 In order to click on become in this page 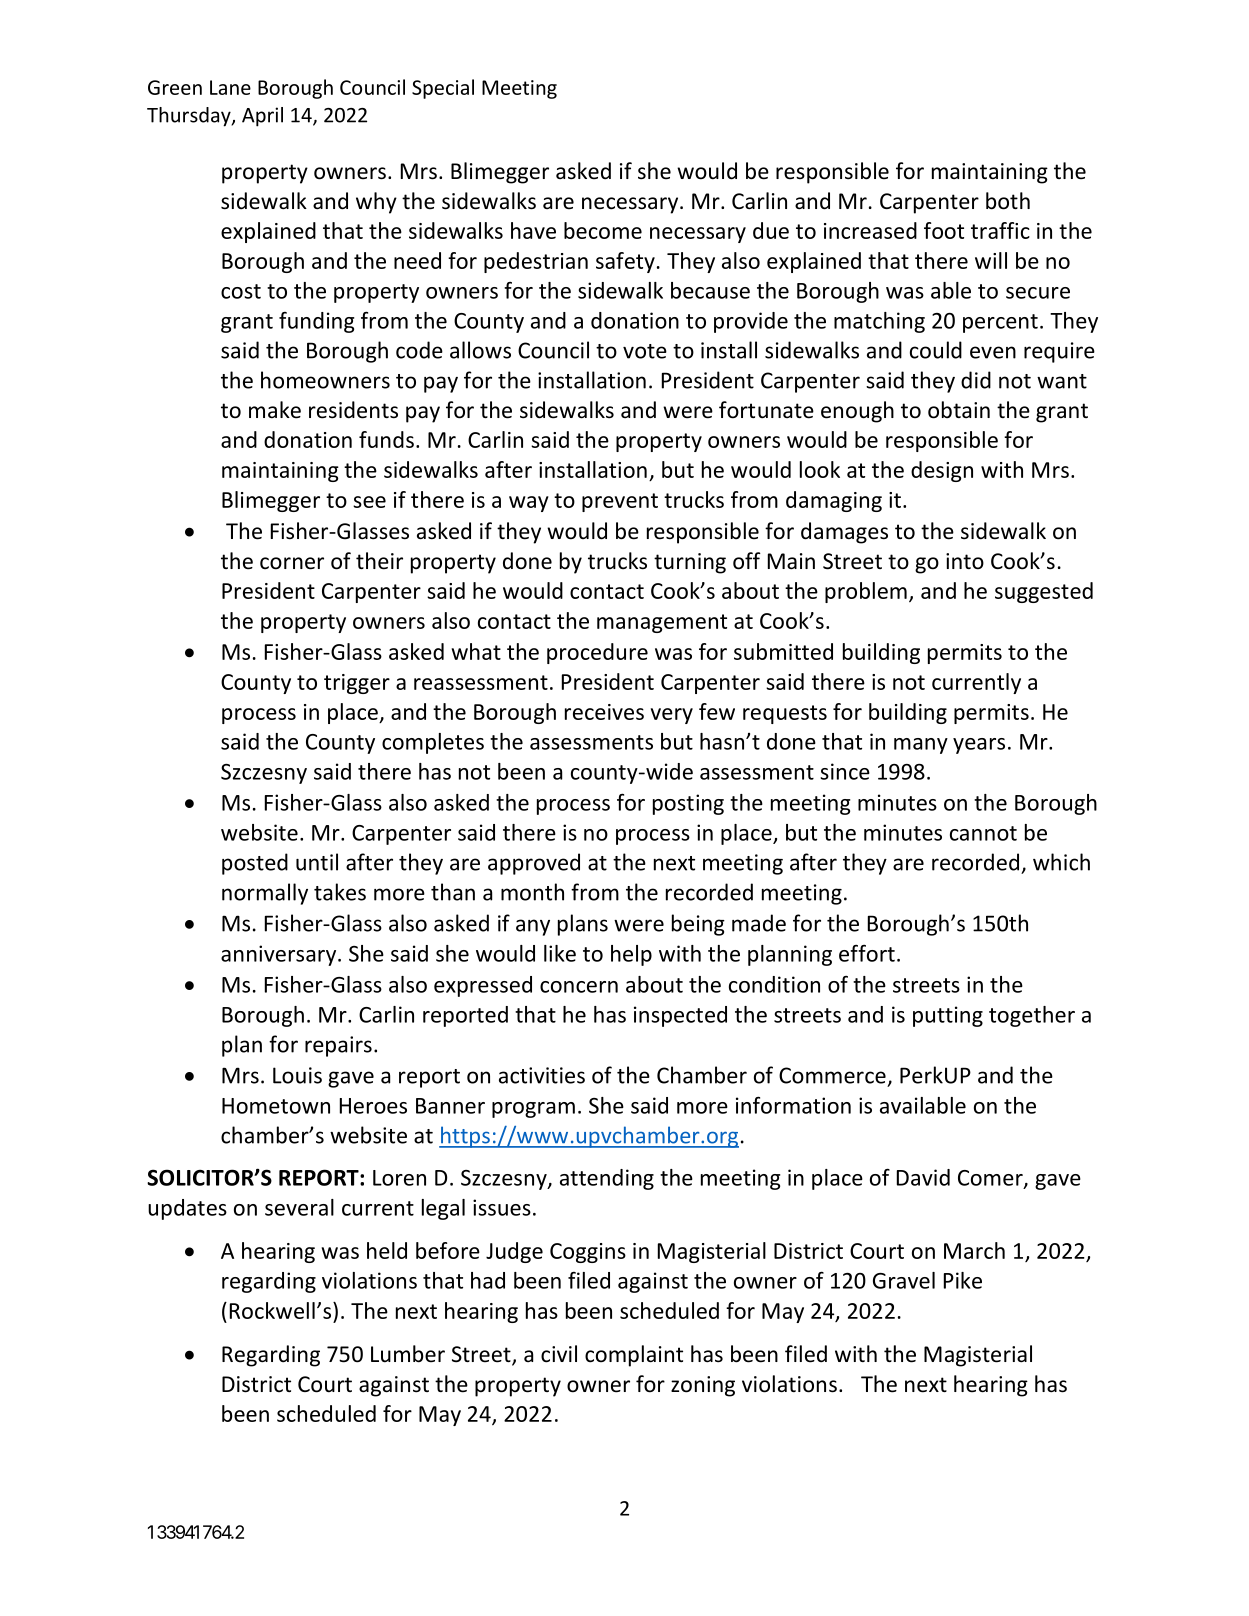, I will do `click(603, 230)`.
